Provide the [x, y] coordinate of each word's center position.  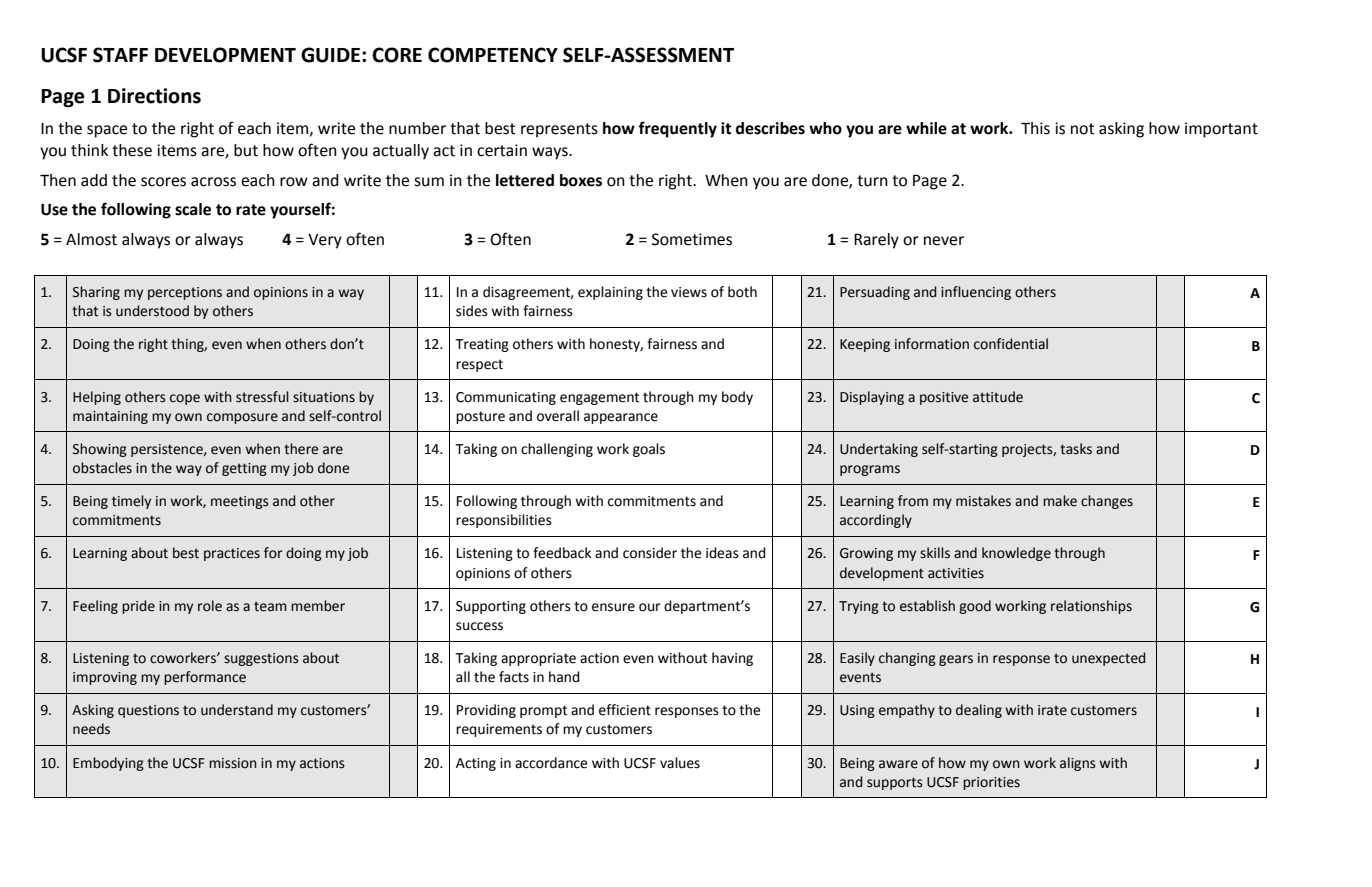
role [210, 606]
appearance [621, 418]
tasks [1076, 449]
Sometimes [692, 239]
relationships [1091, 607]
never [944, 241]
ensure [613, 607]
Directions [154, 96]
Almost [91, 239]
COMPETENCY [493, 55]
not [1082, 129]
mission [233, 763]
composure [242, 418]
